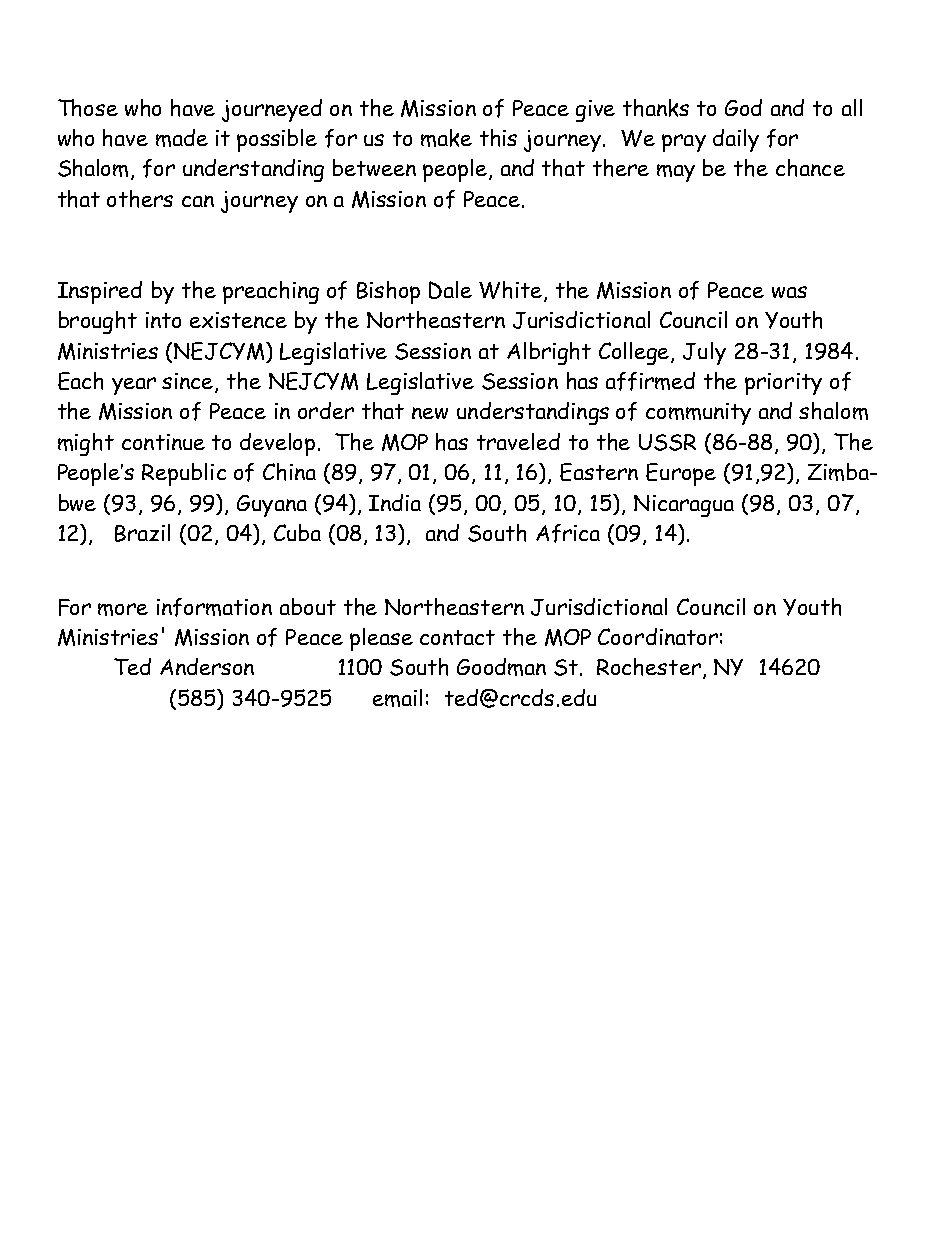  I want to click on Dale, so click(450, 290).
